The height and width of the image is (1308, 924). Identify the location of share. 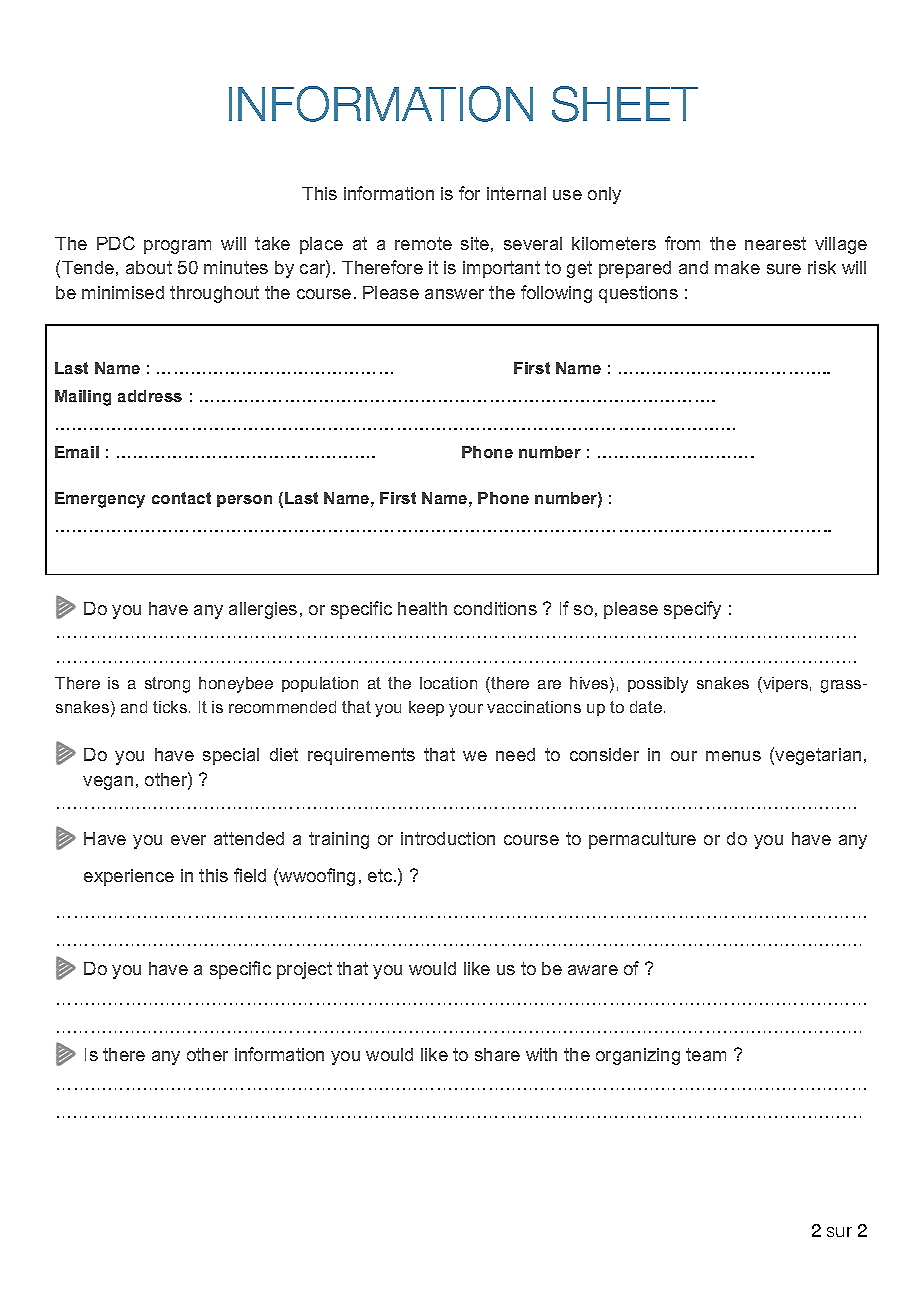
(497, 1054).
